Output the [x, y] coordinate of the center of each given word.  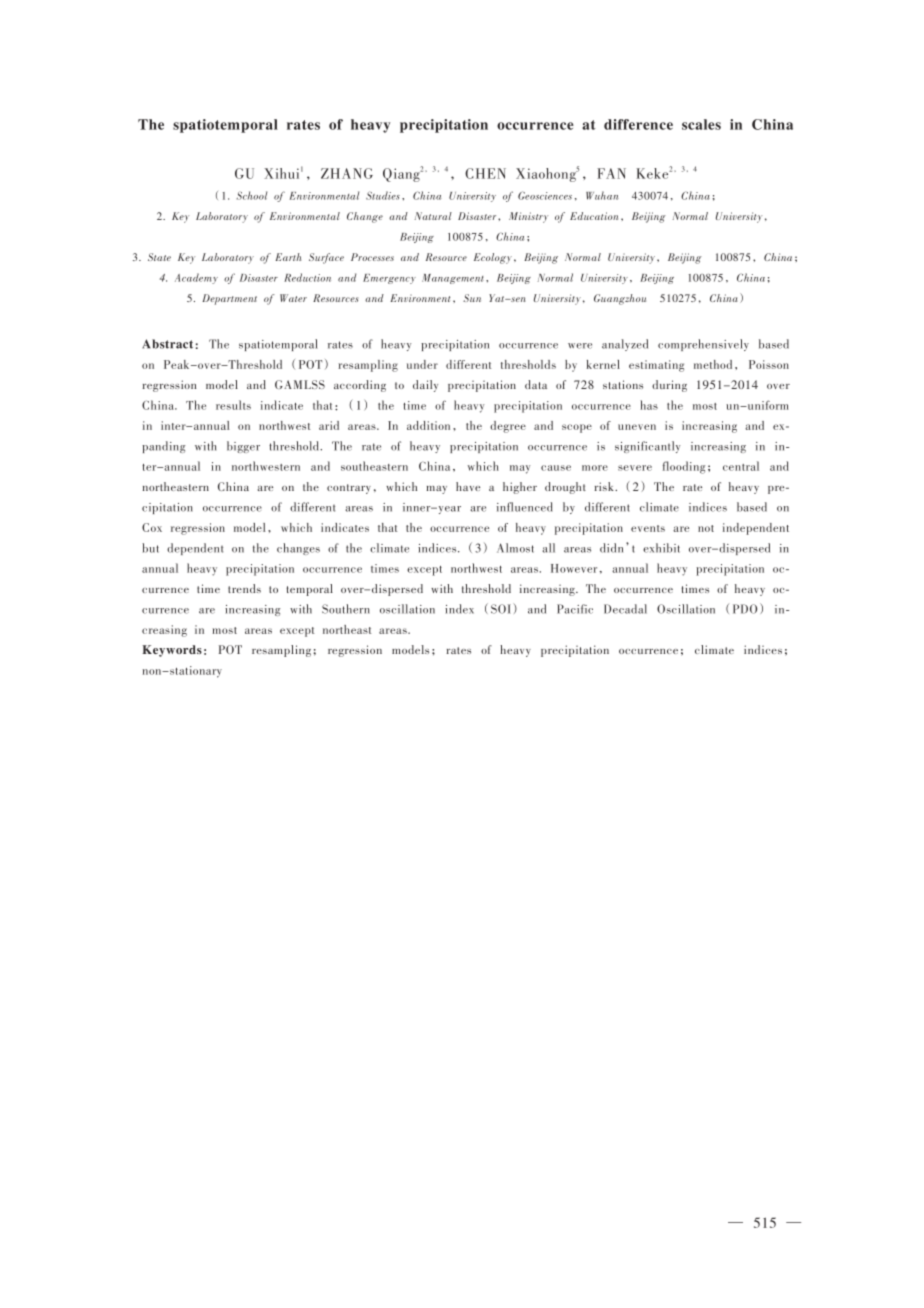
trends [244, 588]
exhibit [661, 548]
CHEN [485, 173]
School [252, 195]
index [459, 609]
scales [701, 124]
